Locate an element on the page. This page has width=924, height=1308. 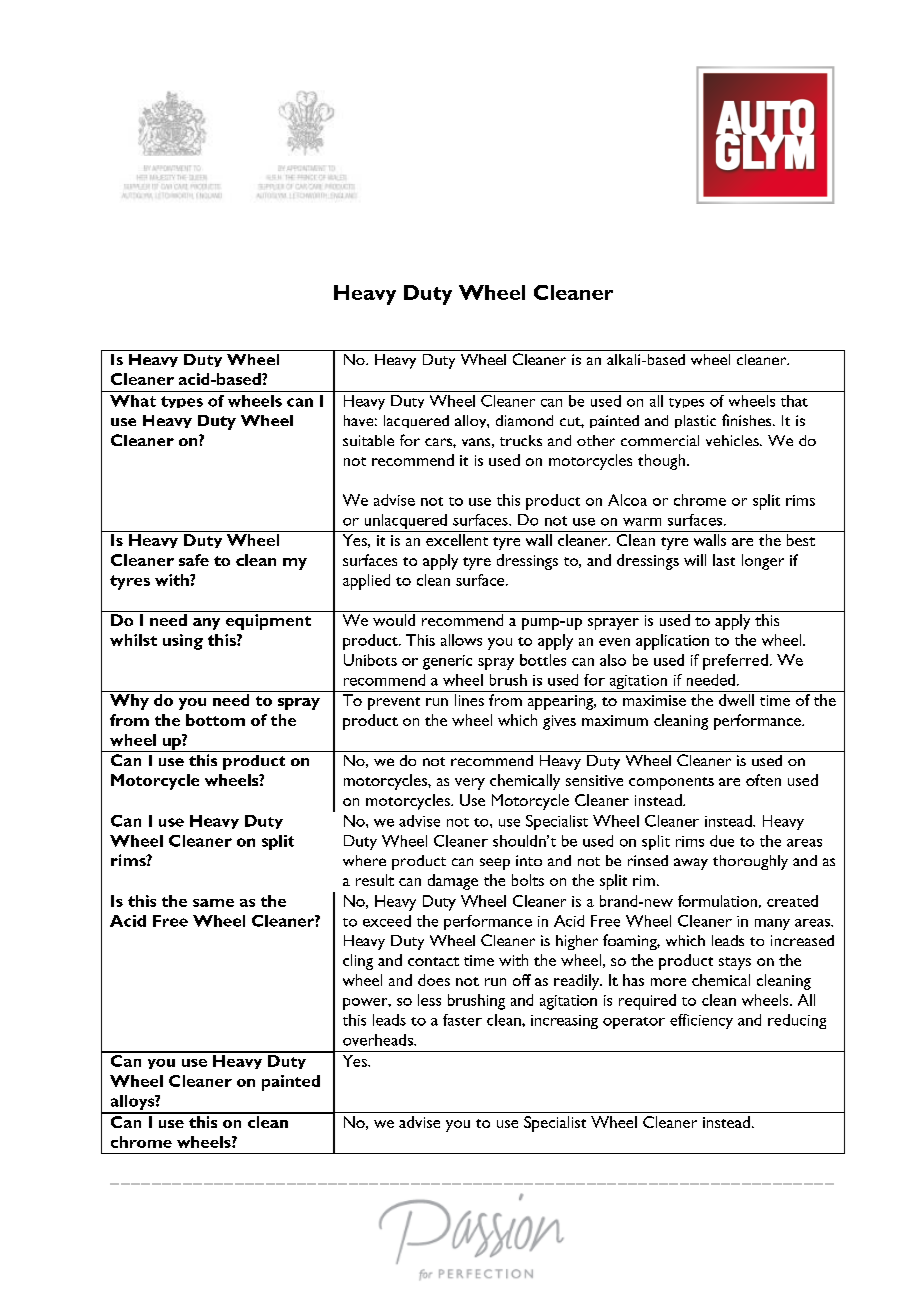
What is located at coordinates (133, 401).
